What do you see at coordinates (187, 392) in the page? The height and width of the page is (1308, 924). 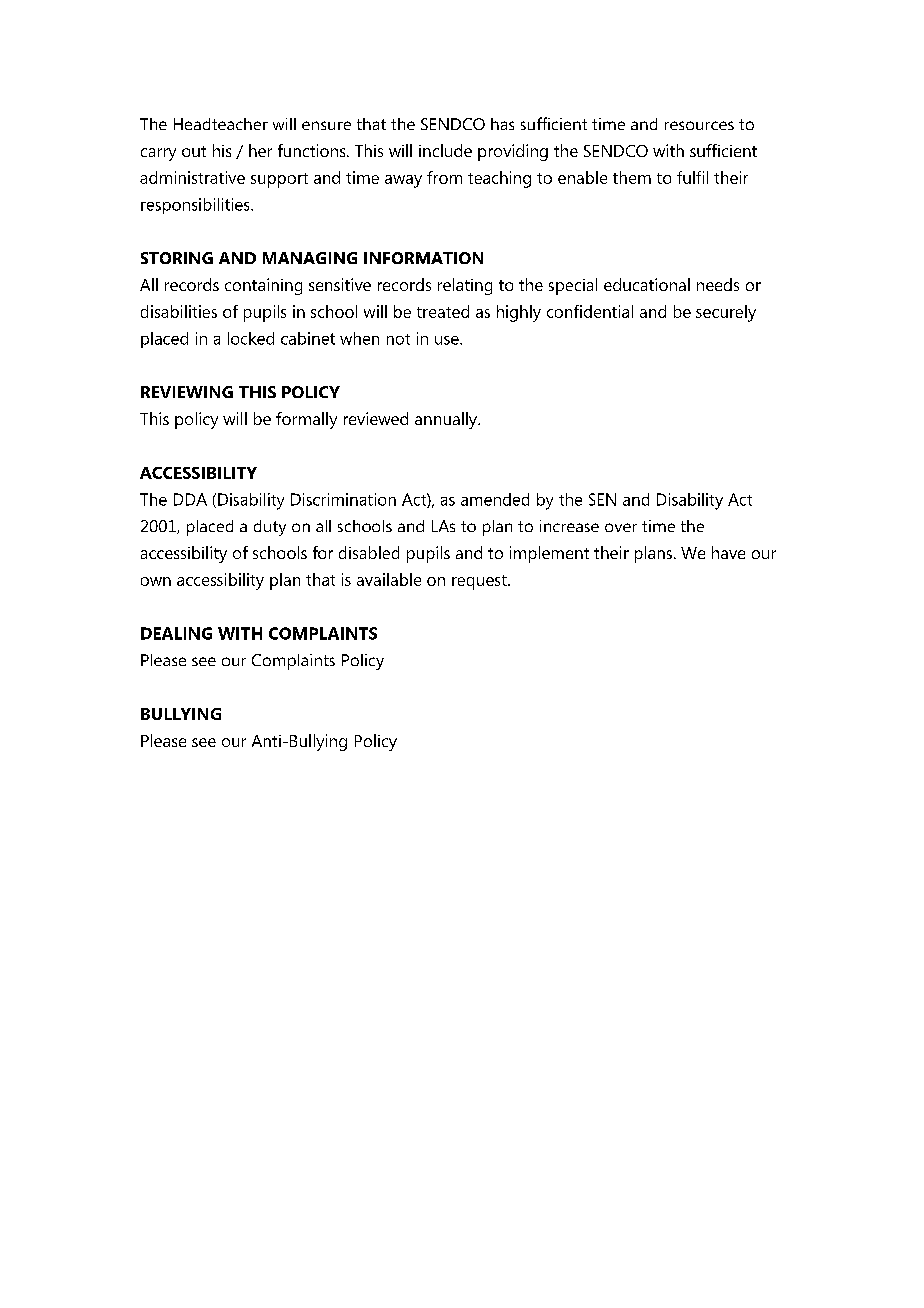 I see `REVIEWING` at bounding box center [187, 392].
